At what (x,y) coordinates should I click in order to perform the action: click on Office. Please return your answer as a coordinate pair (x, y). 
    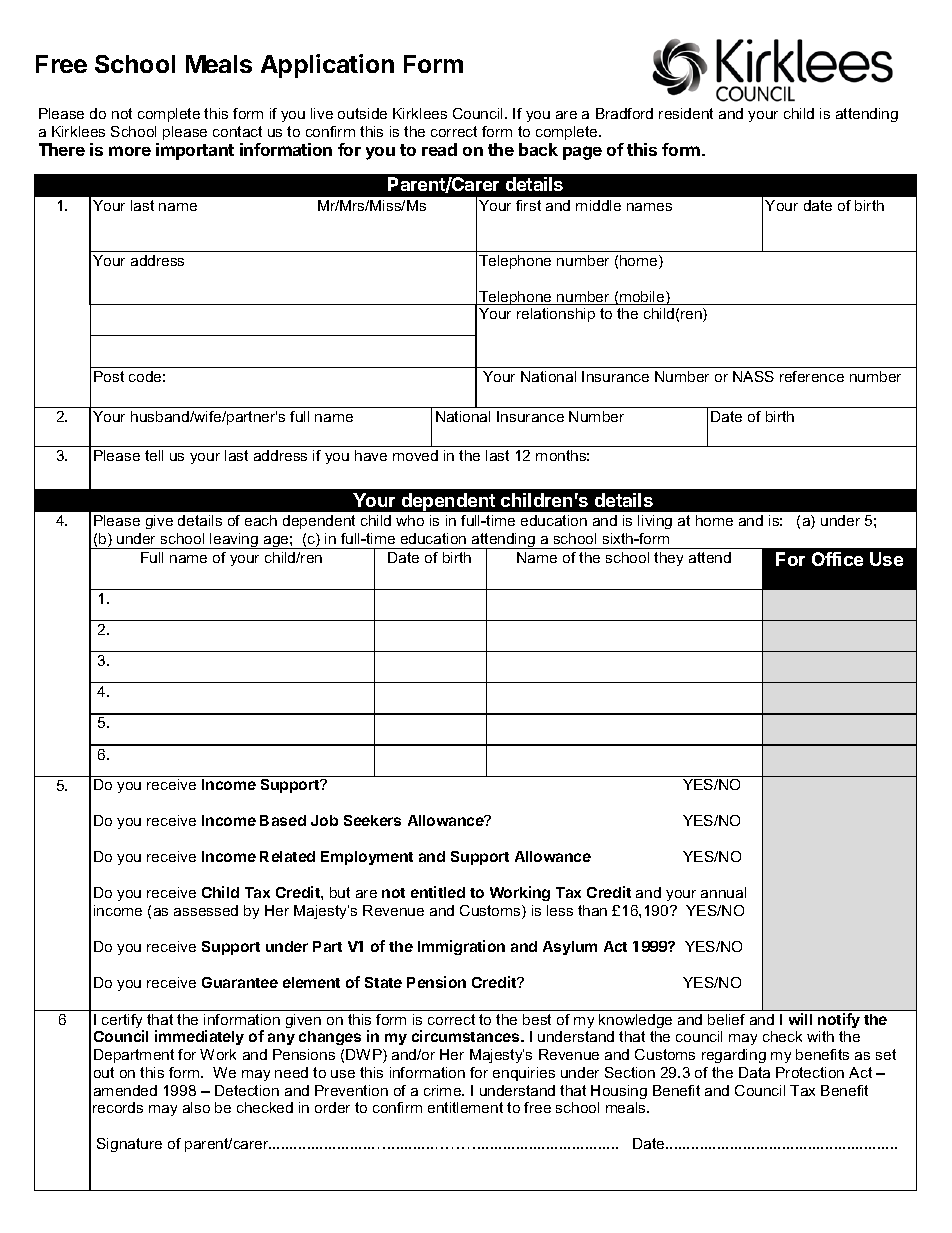
    Looking at the image, I should click on (837, 559).
